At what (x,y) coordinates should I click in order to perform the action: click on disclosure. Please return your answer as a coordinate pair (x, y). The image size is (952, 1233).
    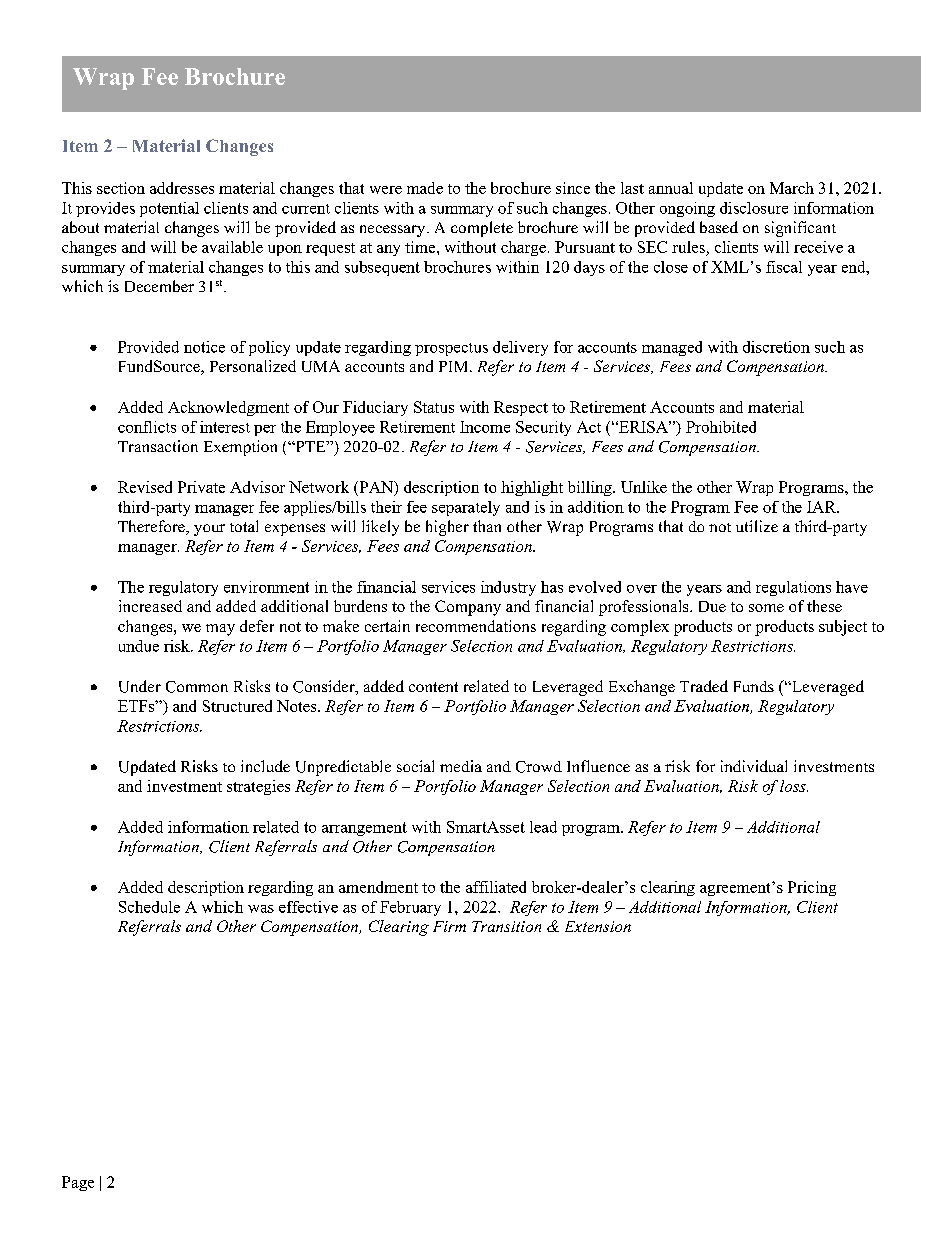
    Looking at the image, I should click on (754, 208).
